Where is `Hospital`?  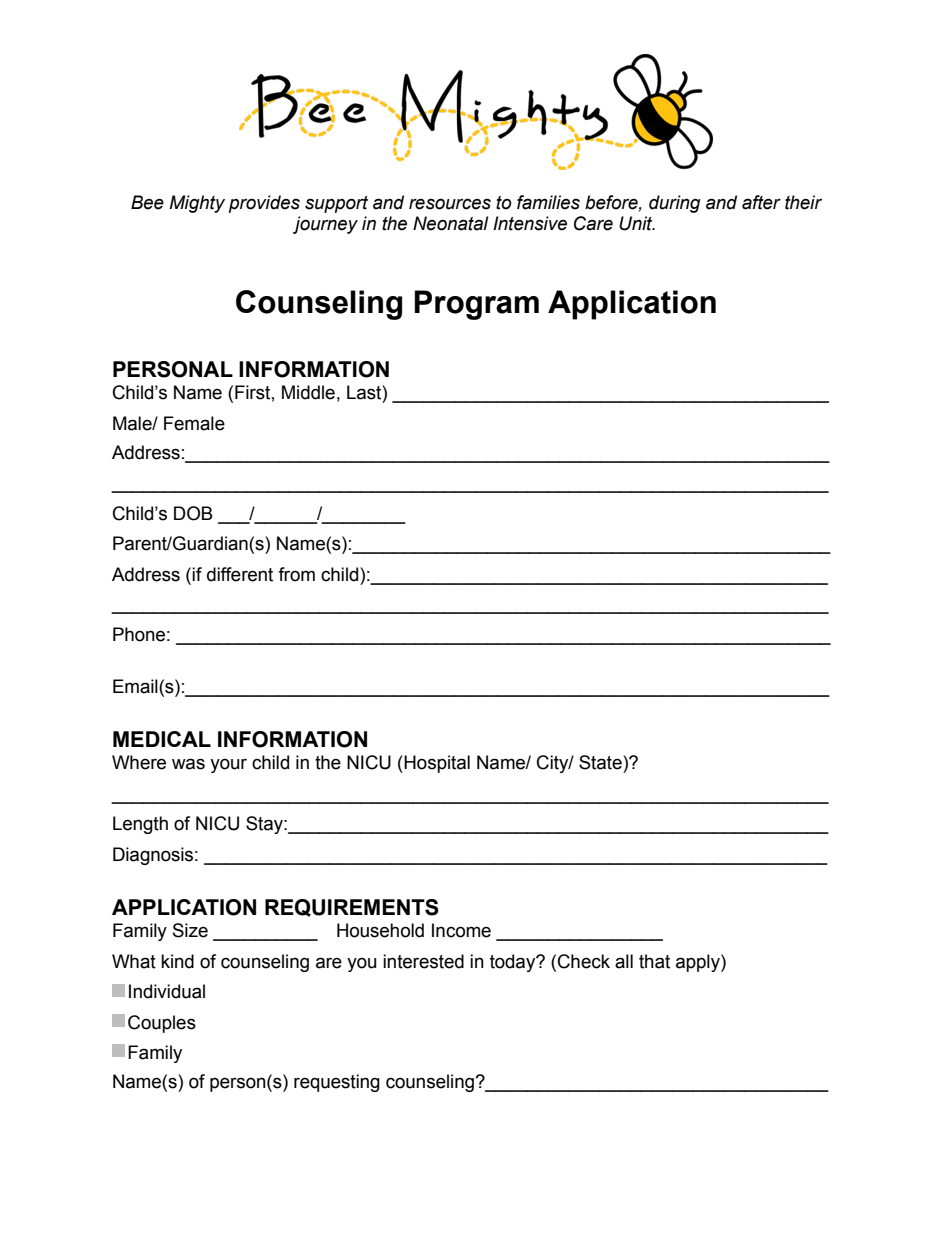
Hospital is located at coordinates (437, 764).
